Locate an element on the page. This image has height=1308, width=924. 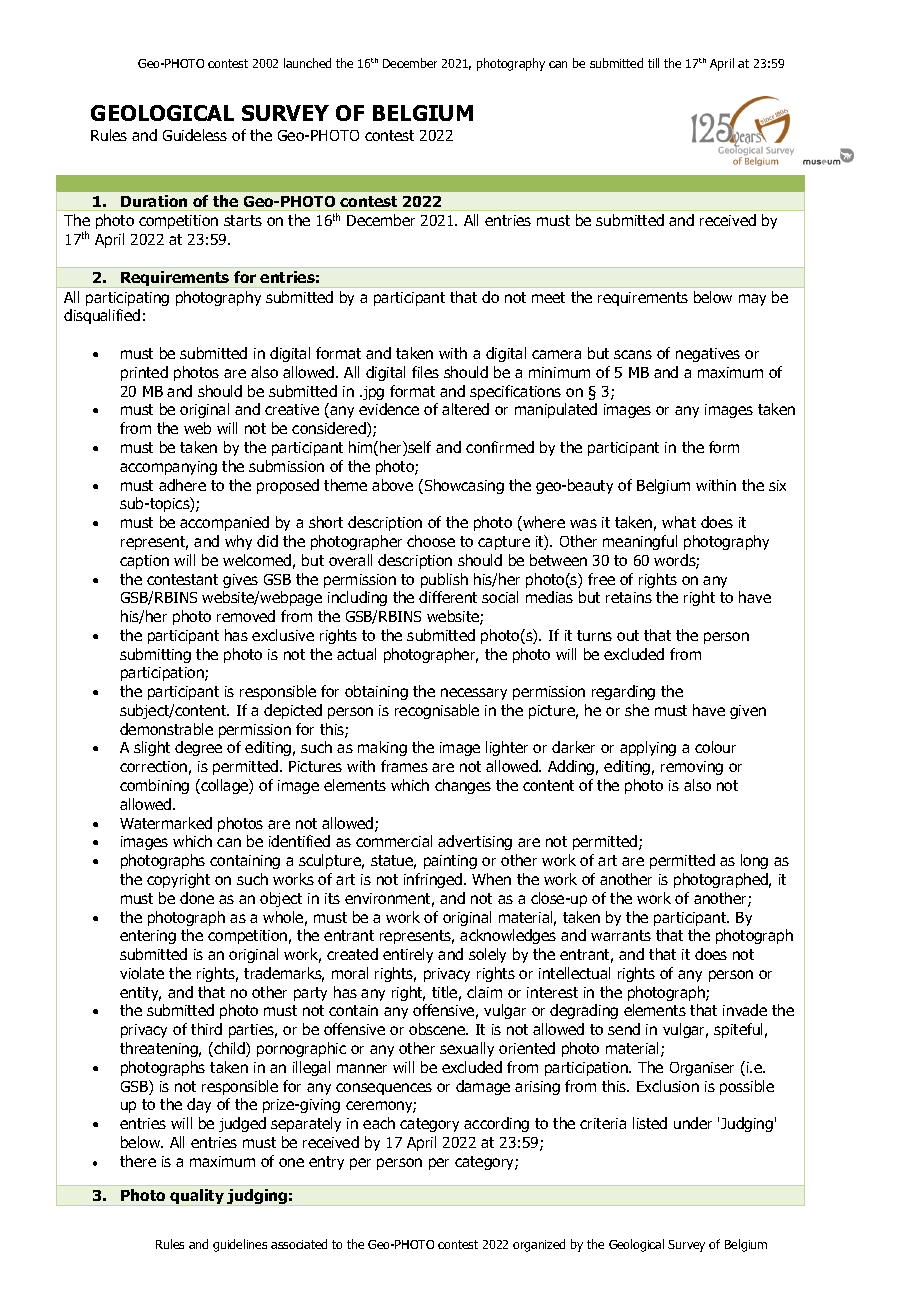
Watermarked is located at coordinates (166, 823).
